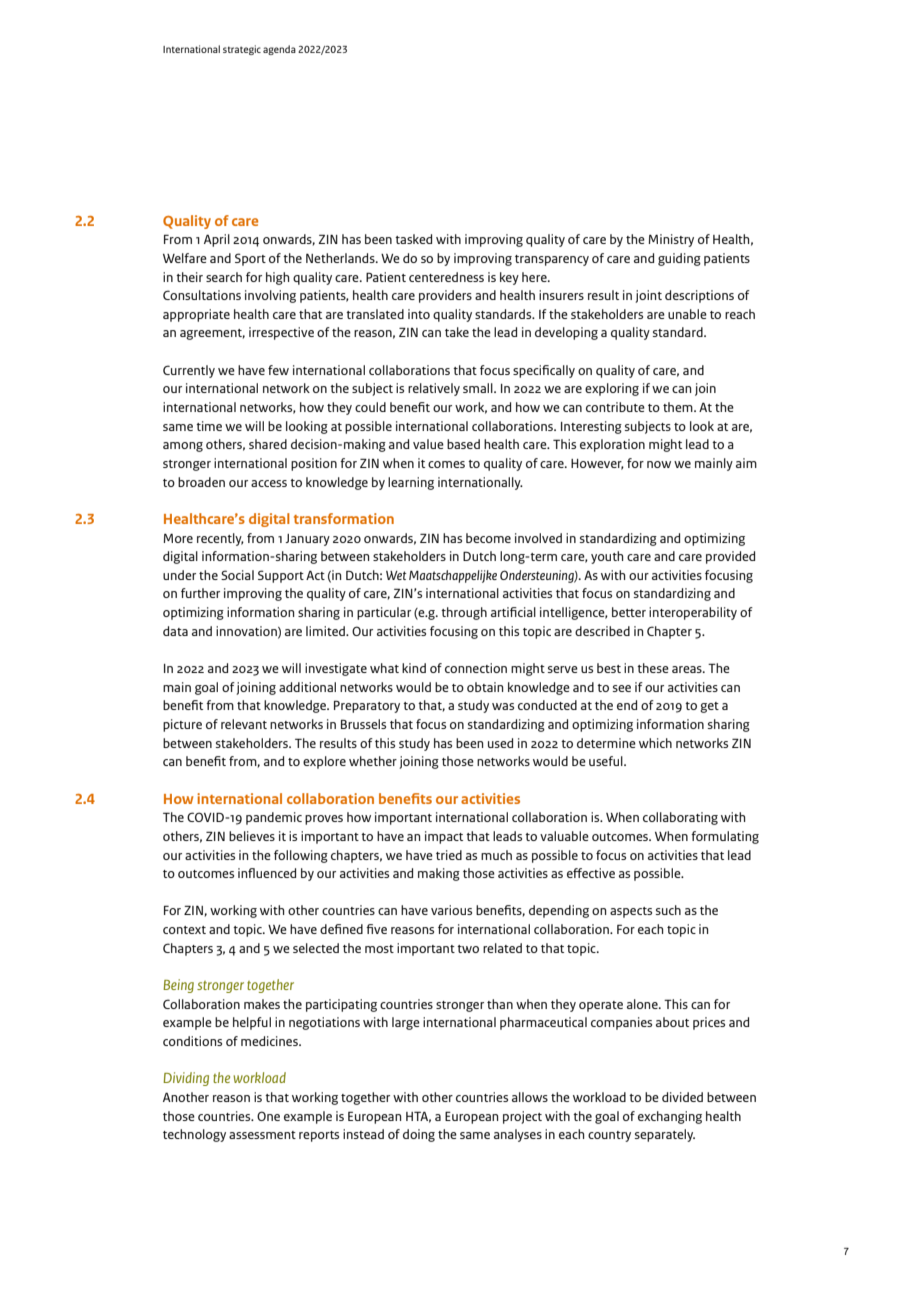 The image size is (924, 1308). I want to click on various, so click(451, 910).
